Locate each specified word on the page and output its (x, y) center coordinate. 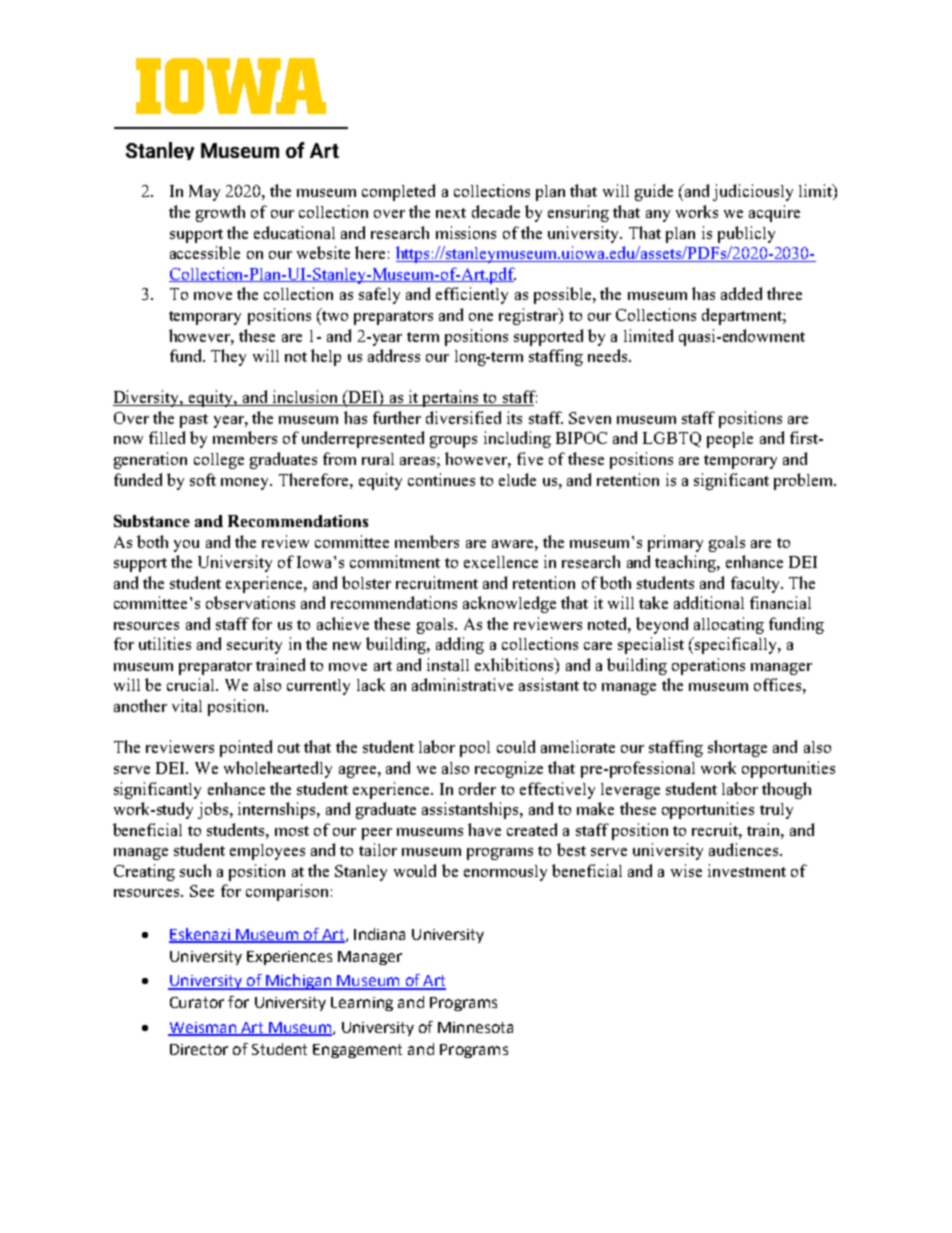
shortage (737, 748)
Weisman (203, 1028)
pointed (246, 748)
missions (466, 232)
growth (220, 213)
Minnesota (475, 1027)
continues (441, 479)
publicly (746, 234)
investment (747, 870)
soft (203, 479)
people (730, 440)
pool (475, 749)
